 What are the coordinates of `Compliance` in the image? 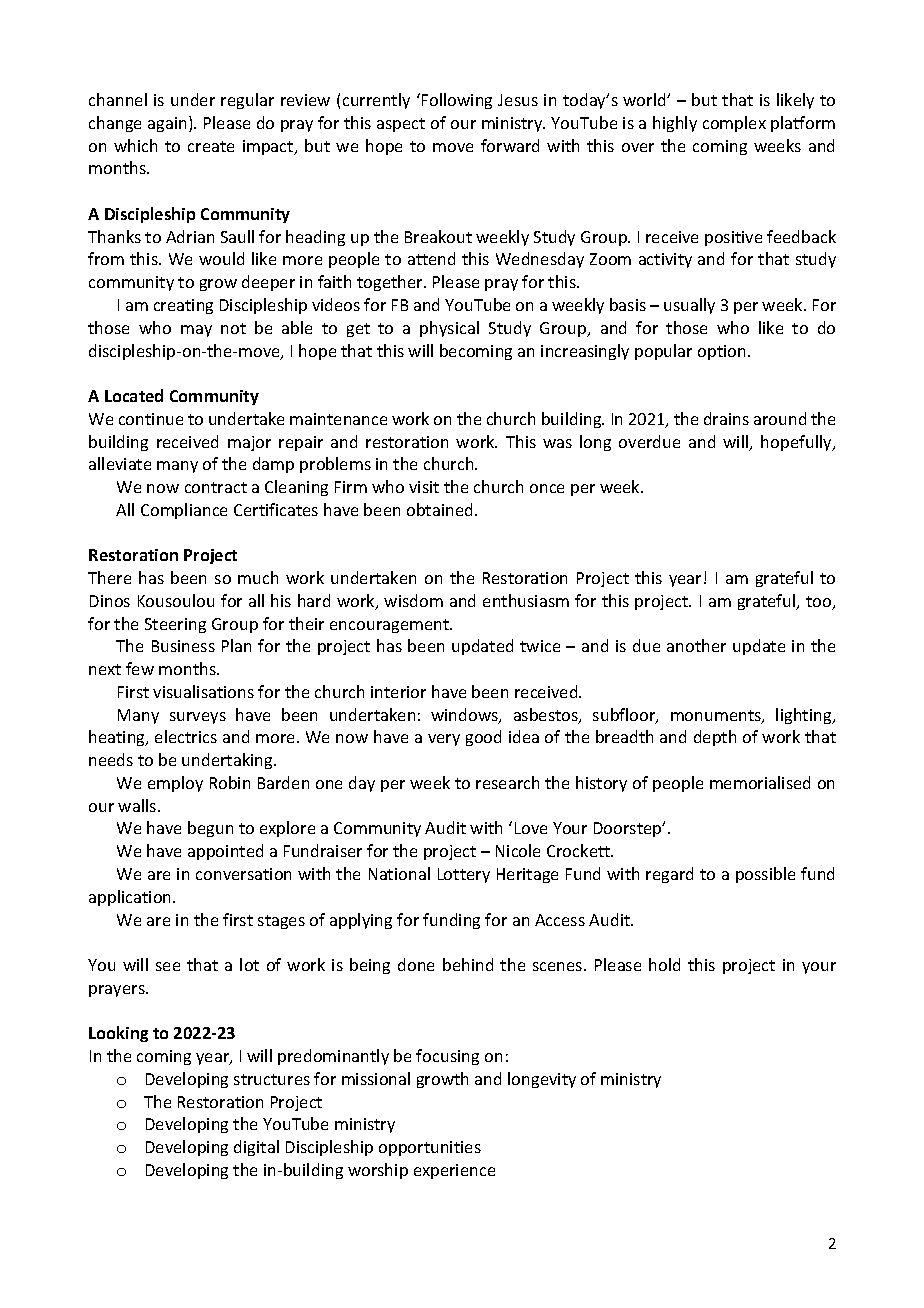 It's located at (184, 511).
